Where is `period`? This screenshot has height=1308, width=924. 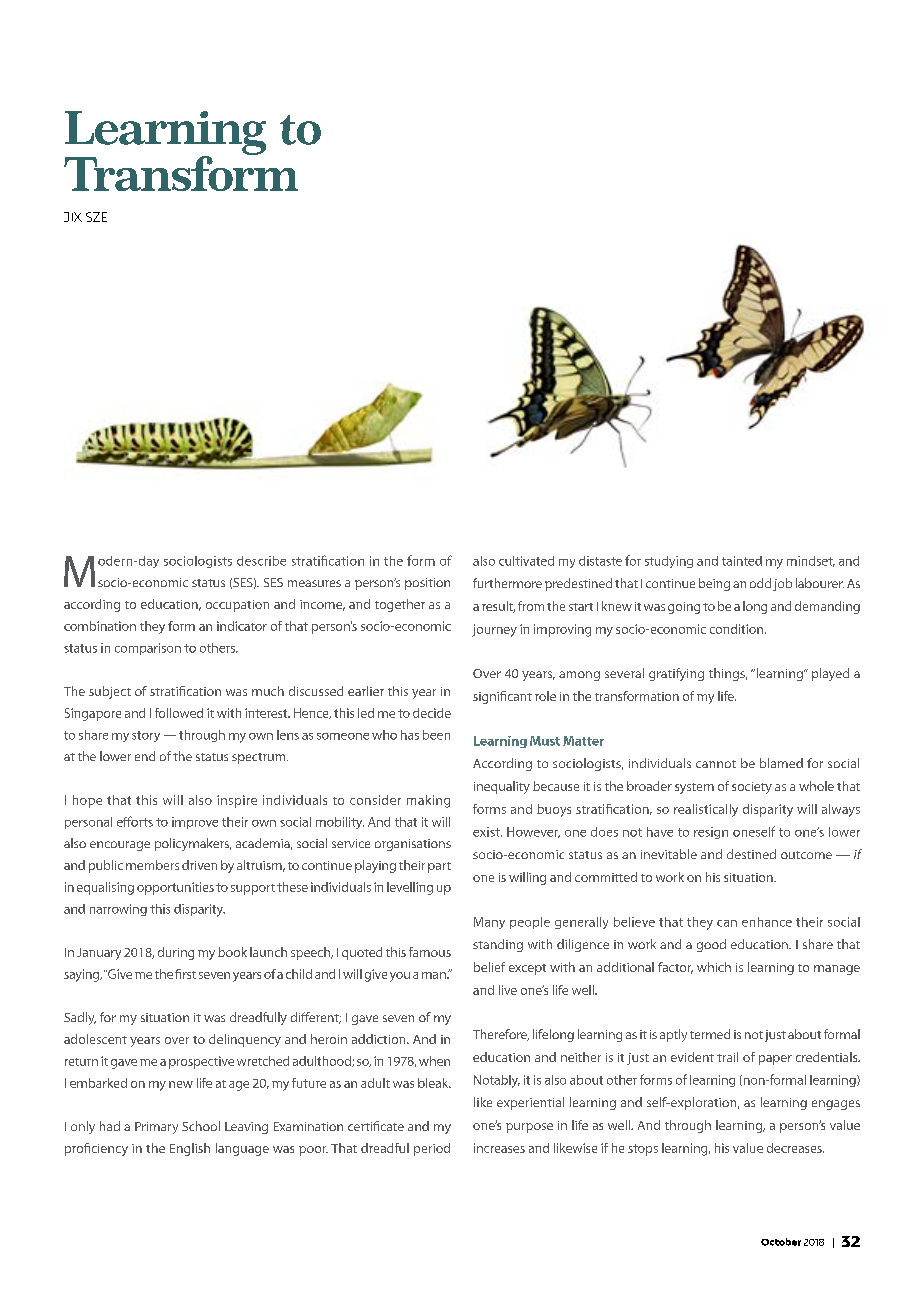 period is located at coordinates (432, 1149).
